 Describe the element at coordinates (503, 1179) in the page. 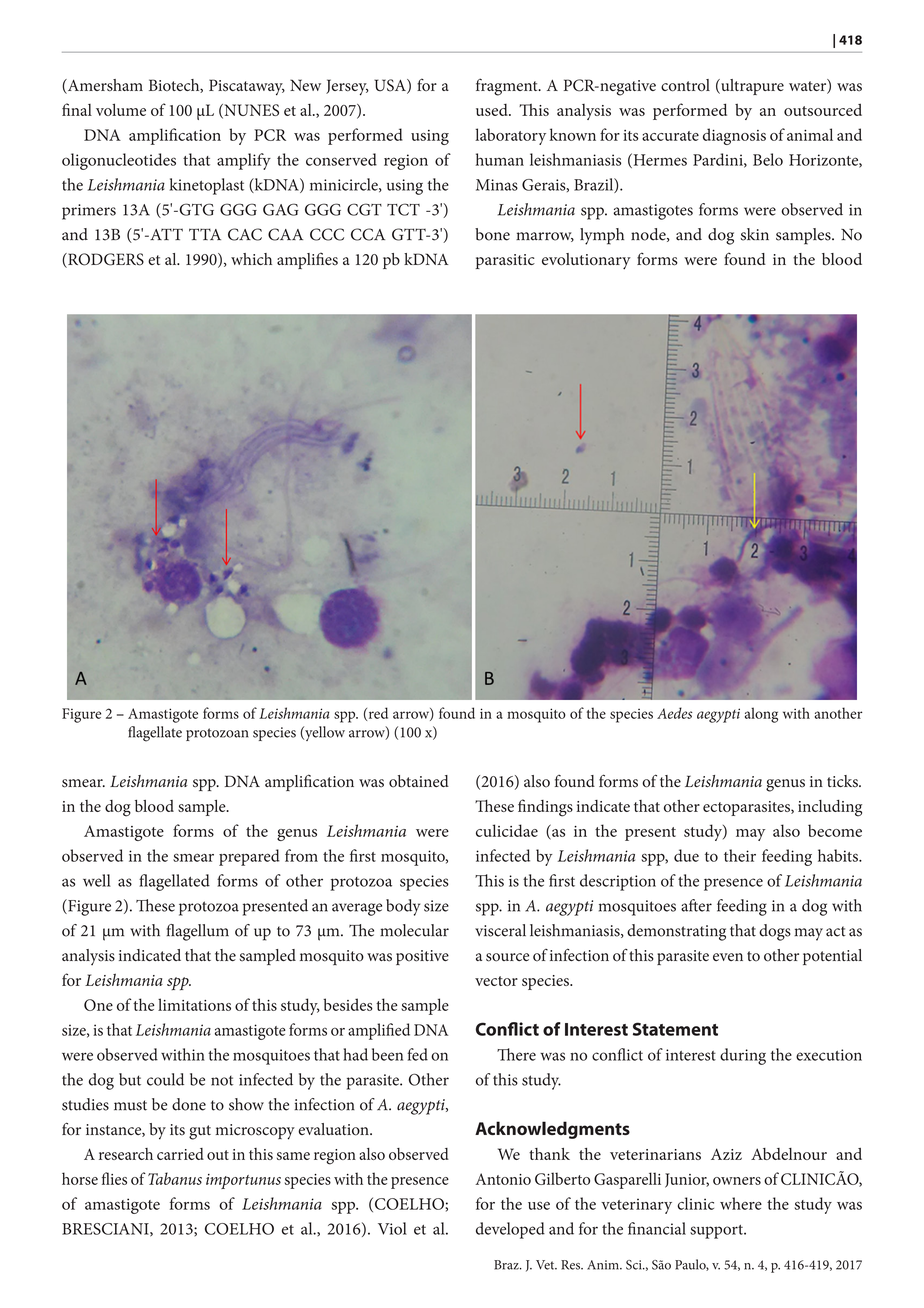

I see `Antonio` at that location.
